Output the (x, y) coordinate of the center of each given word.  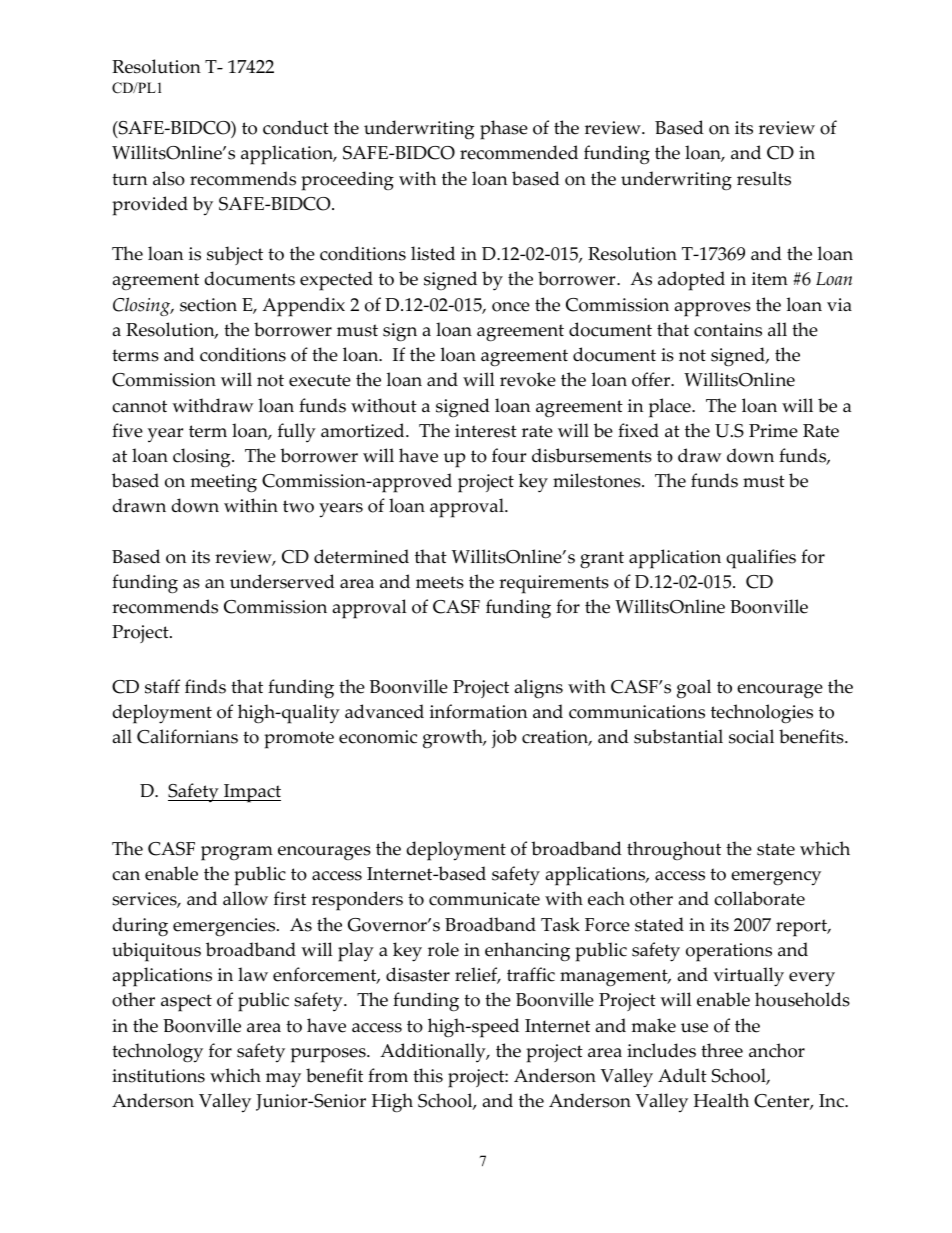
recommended (519, 152)
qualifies (761, 559)
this (428, 1075)
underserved (282, 581)
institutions (158, 1076)
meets (440, 582)
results (764, 178)
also (169, 178)
